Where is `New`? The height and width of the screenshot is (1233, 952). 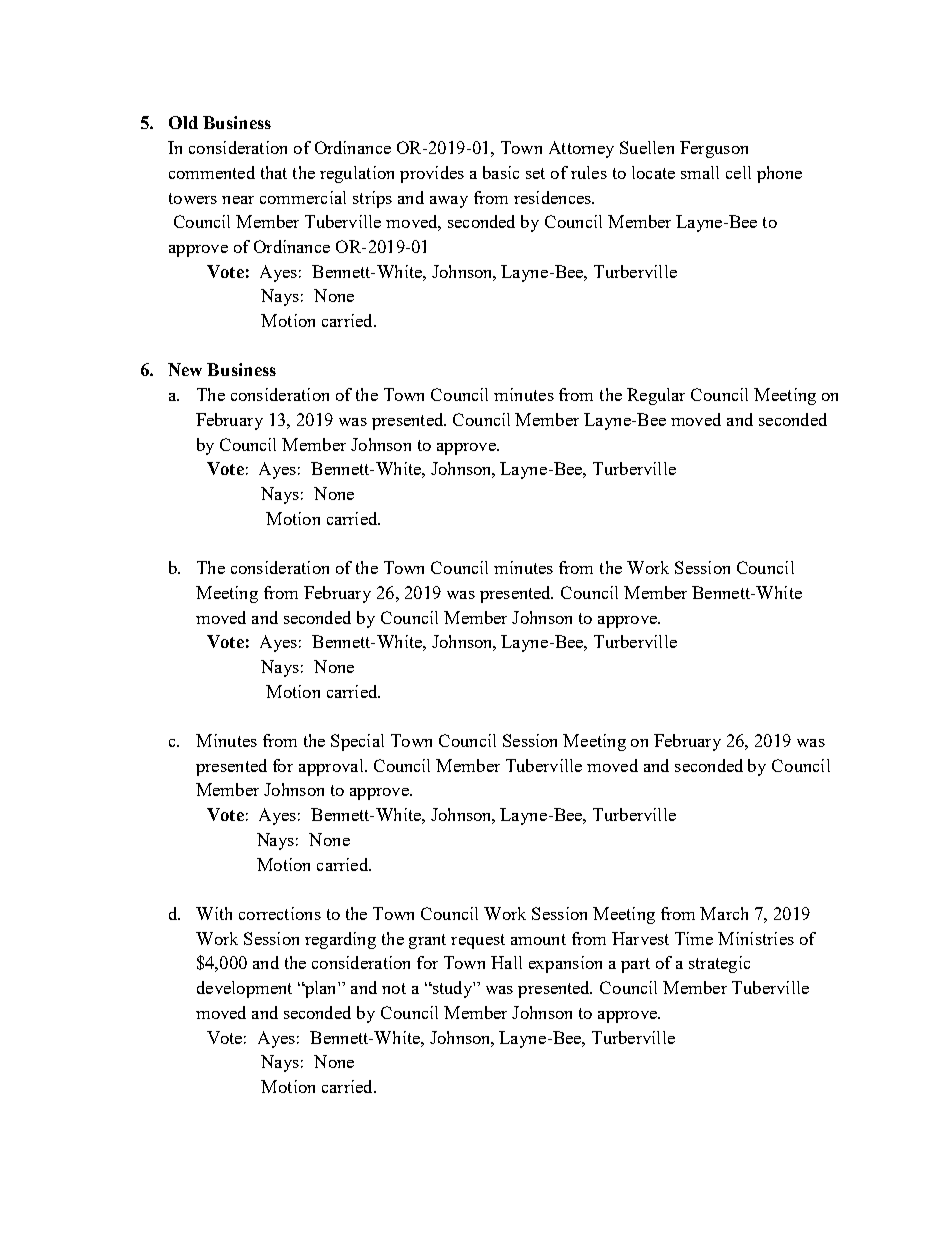
New is located at coordinates (185, 369).
